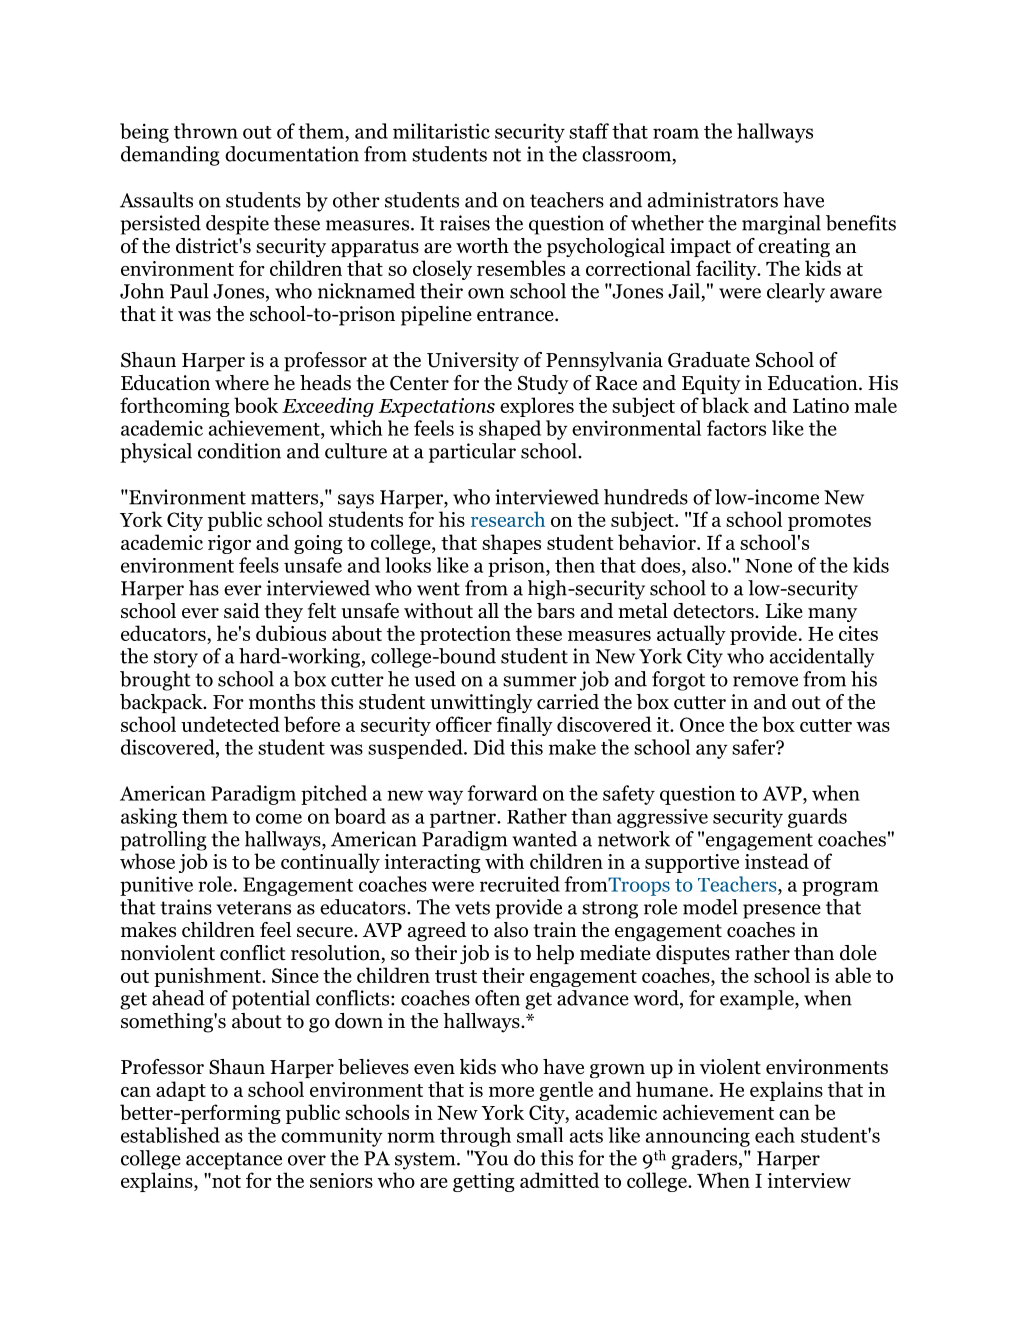 This screenshot has width=1021, height=1321. Describe the element at coordinates (540, 1135) in the screenshot. I see `small` at that location.
